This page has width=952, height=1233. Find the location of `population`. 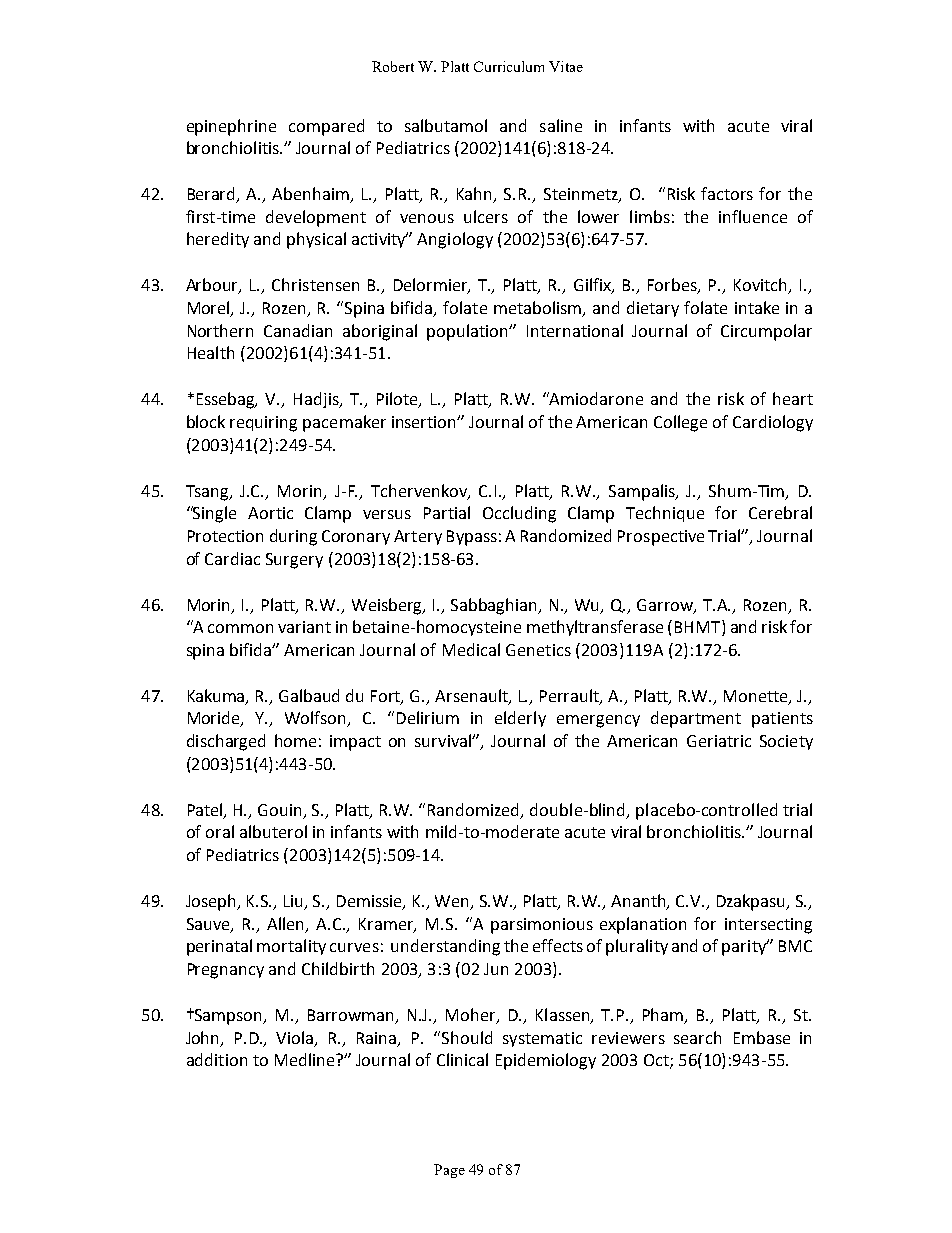

population is located at coordinates (469, 332).
